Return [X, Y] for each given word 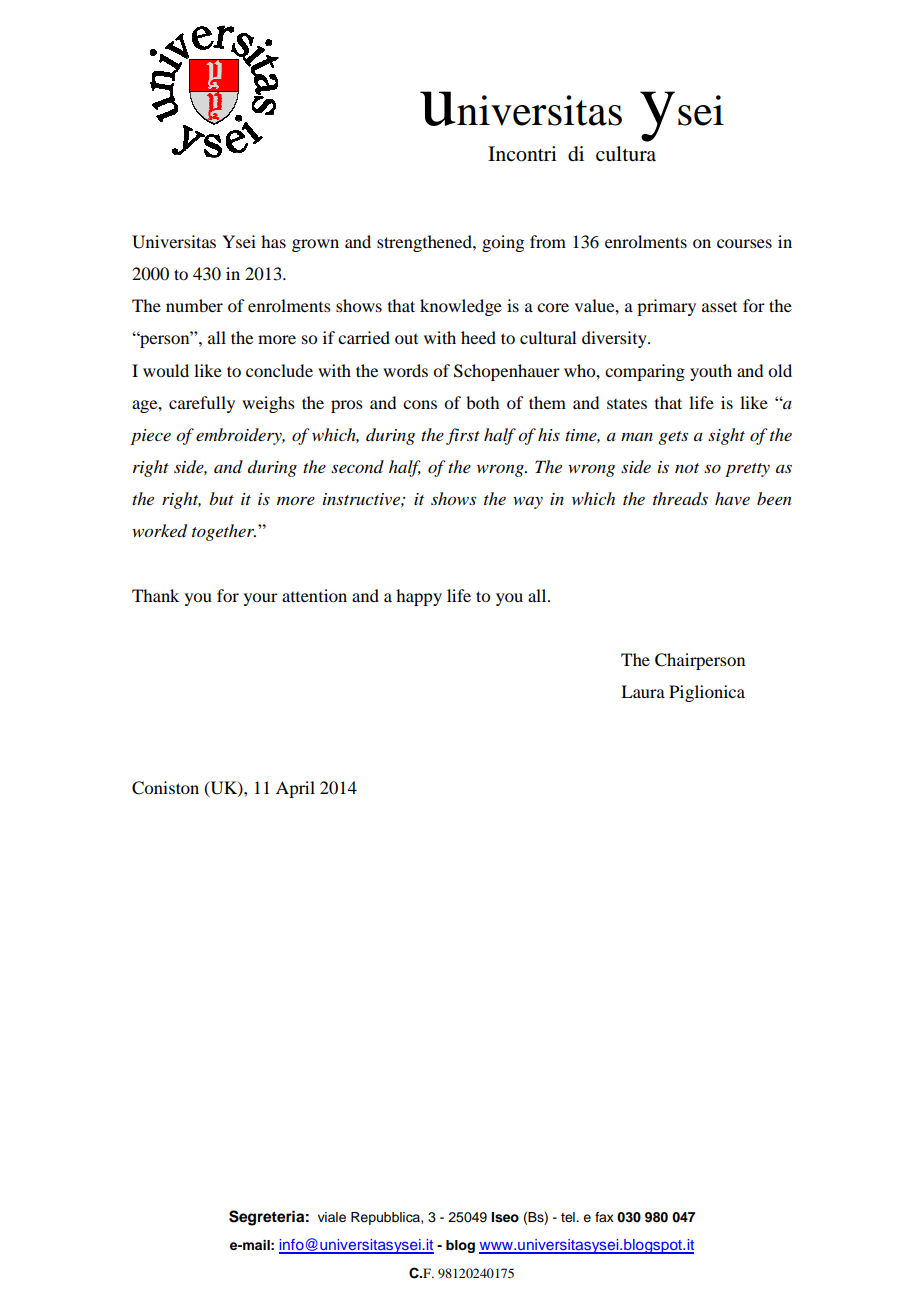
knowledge [461, 307]
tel [569, 1217]
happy [419, 597]
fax [604, 1217]
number [194, 305]
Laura [643, 691]
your [261, 599]
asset [719, 307]
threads [680, 498]
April [295, 789]
